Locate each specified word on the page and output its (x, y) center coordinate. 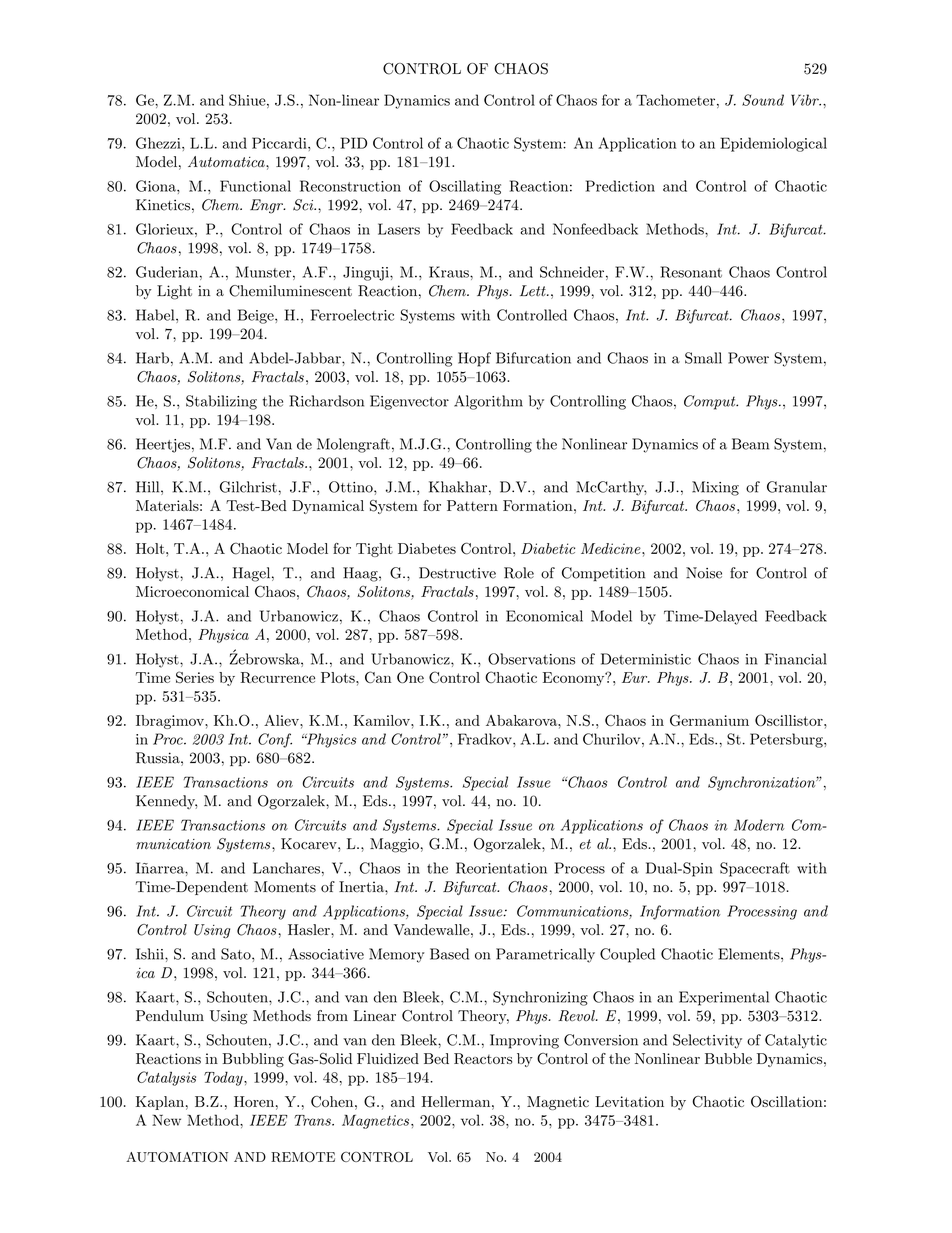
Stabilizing (221, 402)
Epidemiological (773, 144)
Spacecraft (755, 869)
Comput (711, 402)
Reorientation (501, 868)
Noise (704, 573)
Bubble (728, 1058)
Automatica (227, 161)
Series (195, 677)
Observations (531, 659)
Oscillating (465, 187)
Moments (285, 887)
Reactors (483, 1059)
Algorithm (488, 402)
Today (224, 1078)
